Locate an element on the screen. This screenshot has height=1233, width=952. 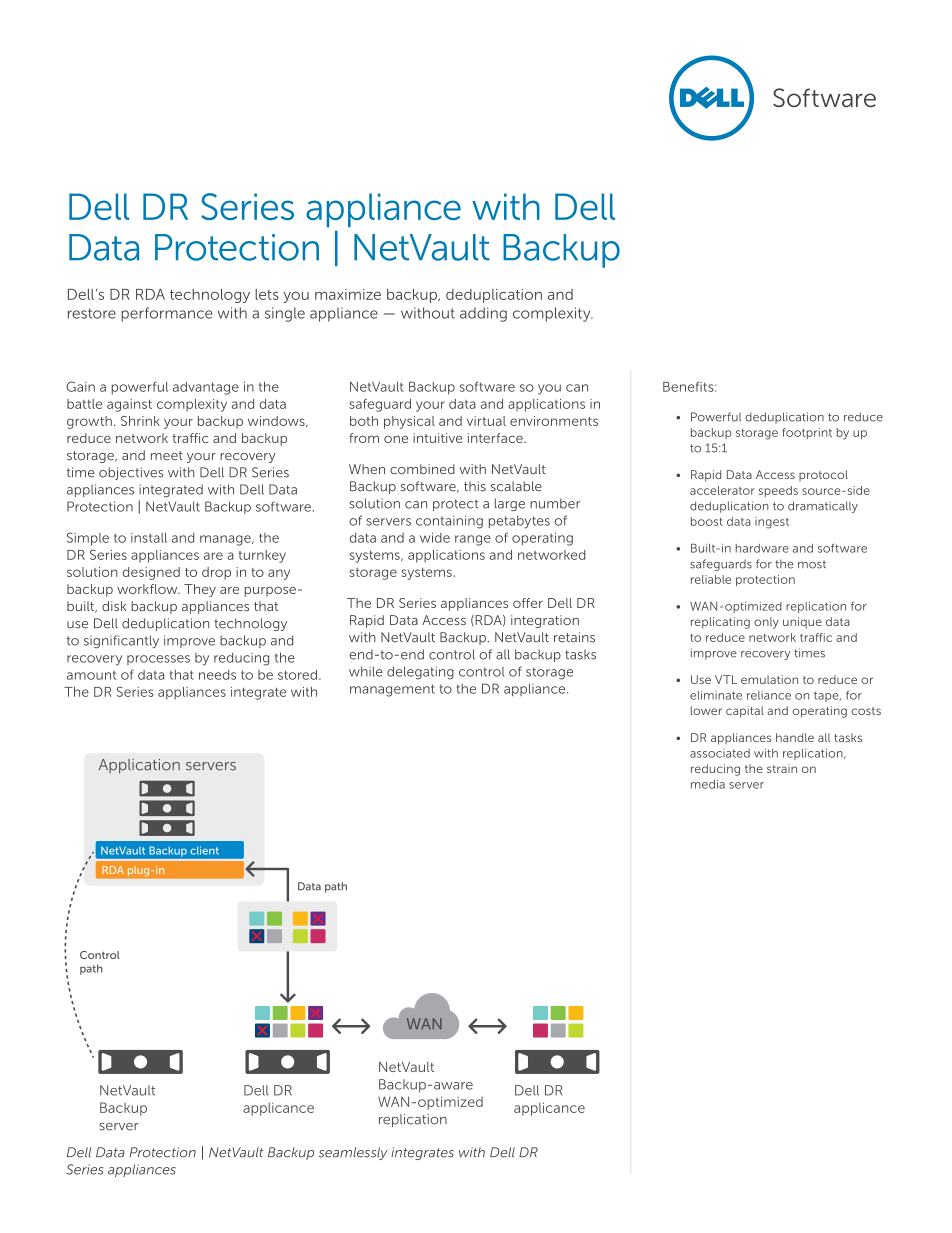
seamlessly is located at coordinates (353, 1153).
